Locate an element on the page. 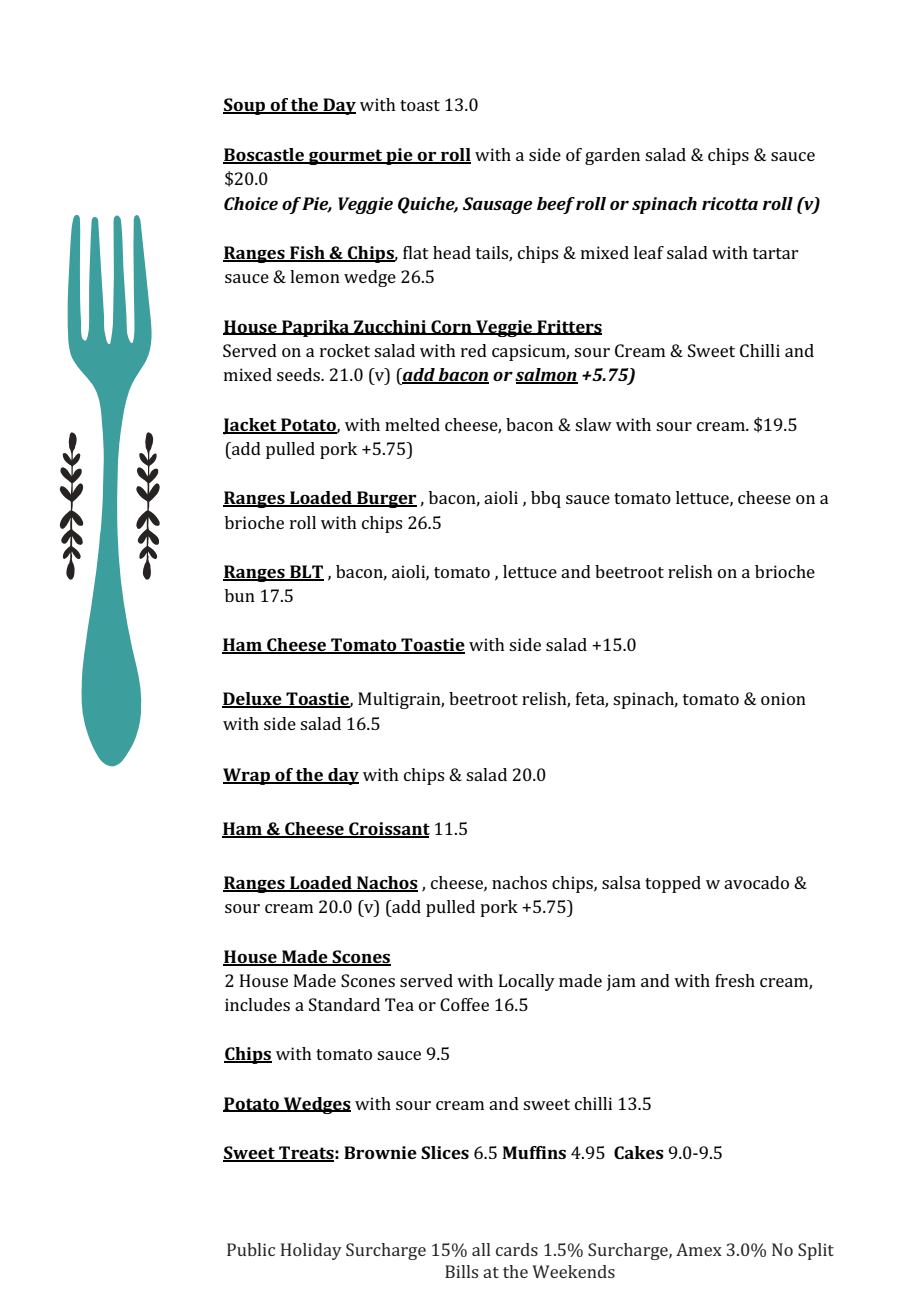 Image resolution: width=924 pixels, height=1308 pixels. topped is located at coordinates (673, 884).
